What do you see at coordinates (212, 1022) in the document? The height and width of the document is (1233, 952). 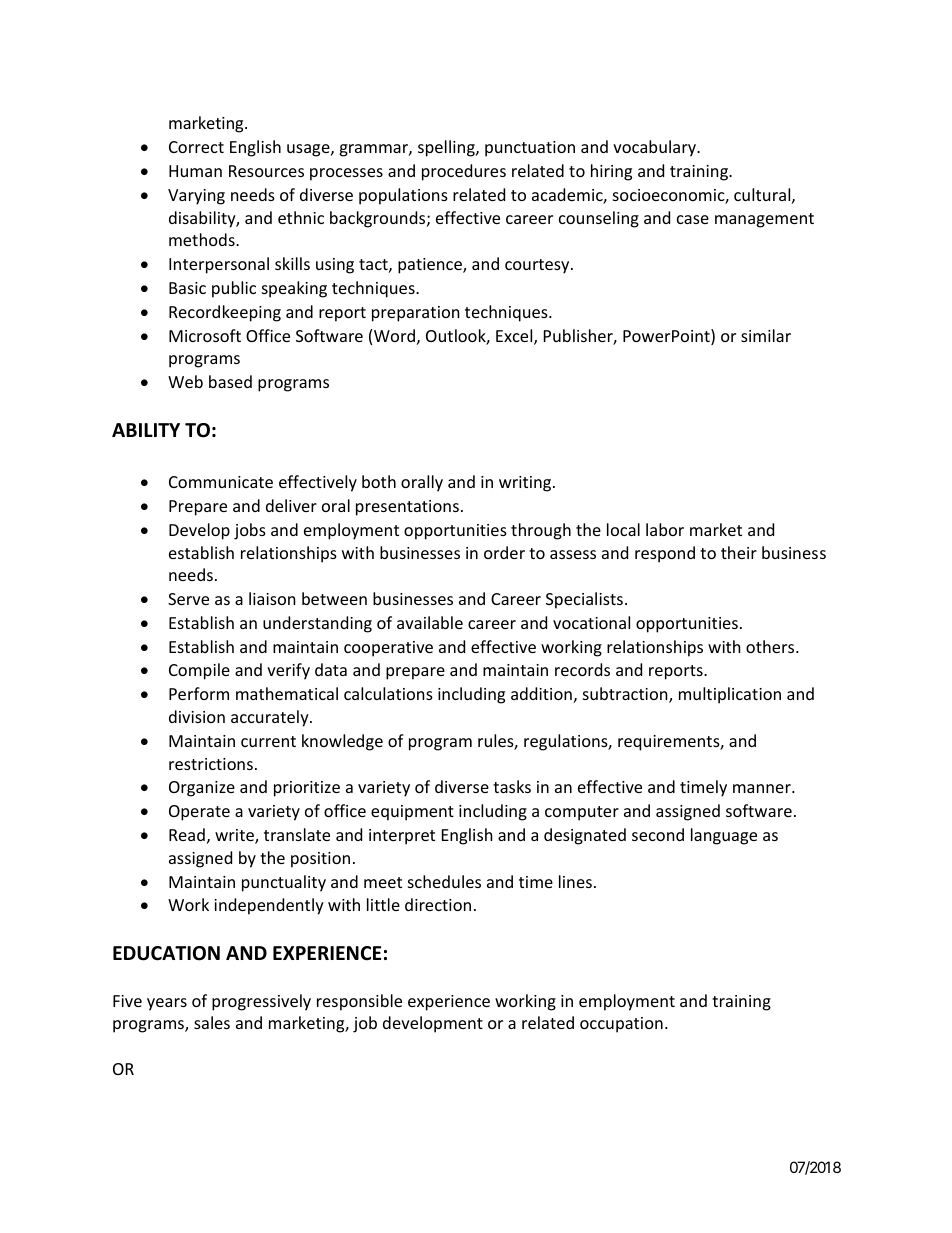 I see `sales` at bounding box center [212, 1022].
